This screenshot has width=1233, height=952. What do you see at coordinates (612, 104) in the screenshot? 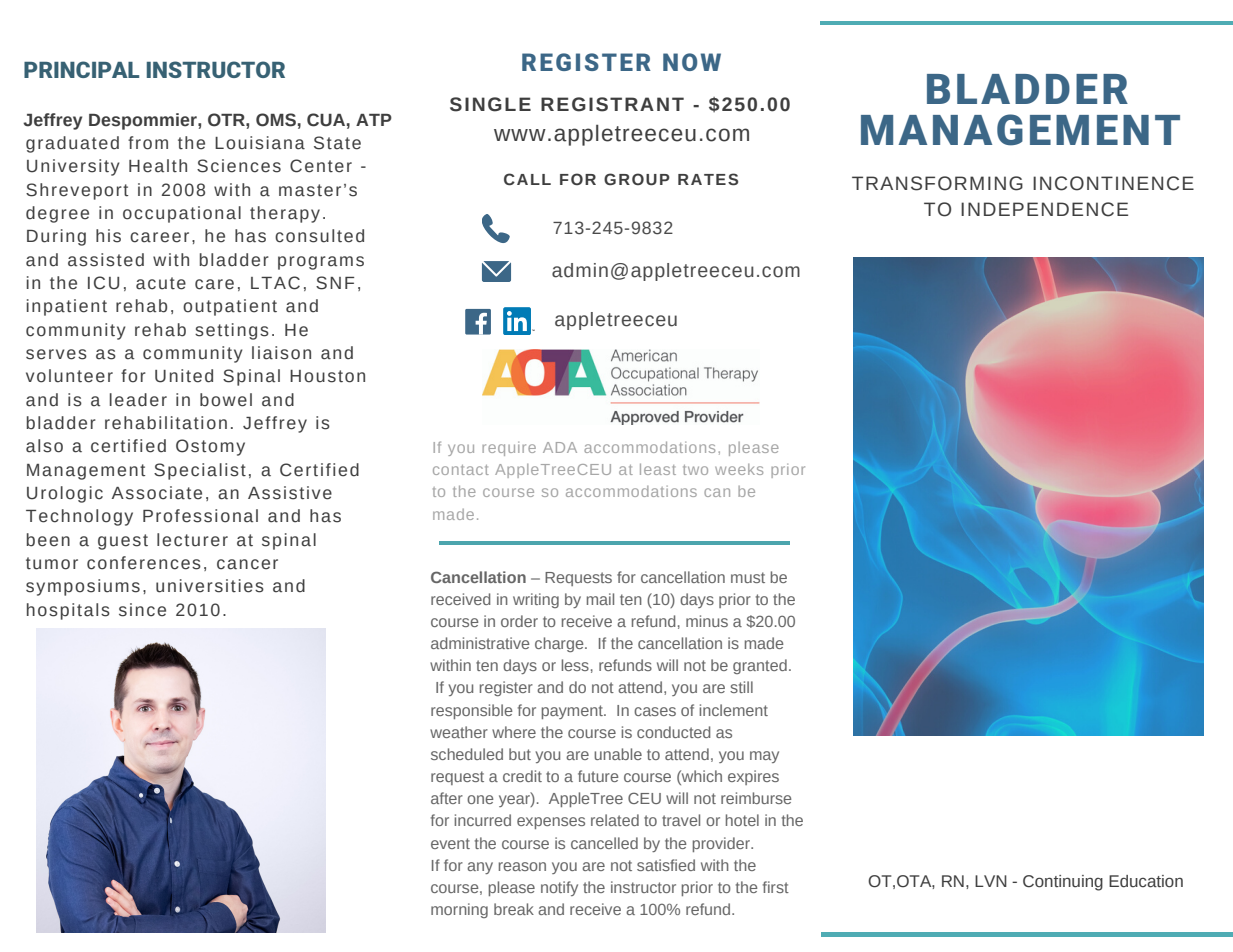
I see `REGISTRANT` at bounding box center [612, 104].
